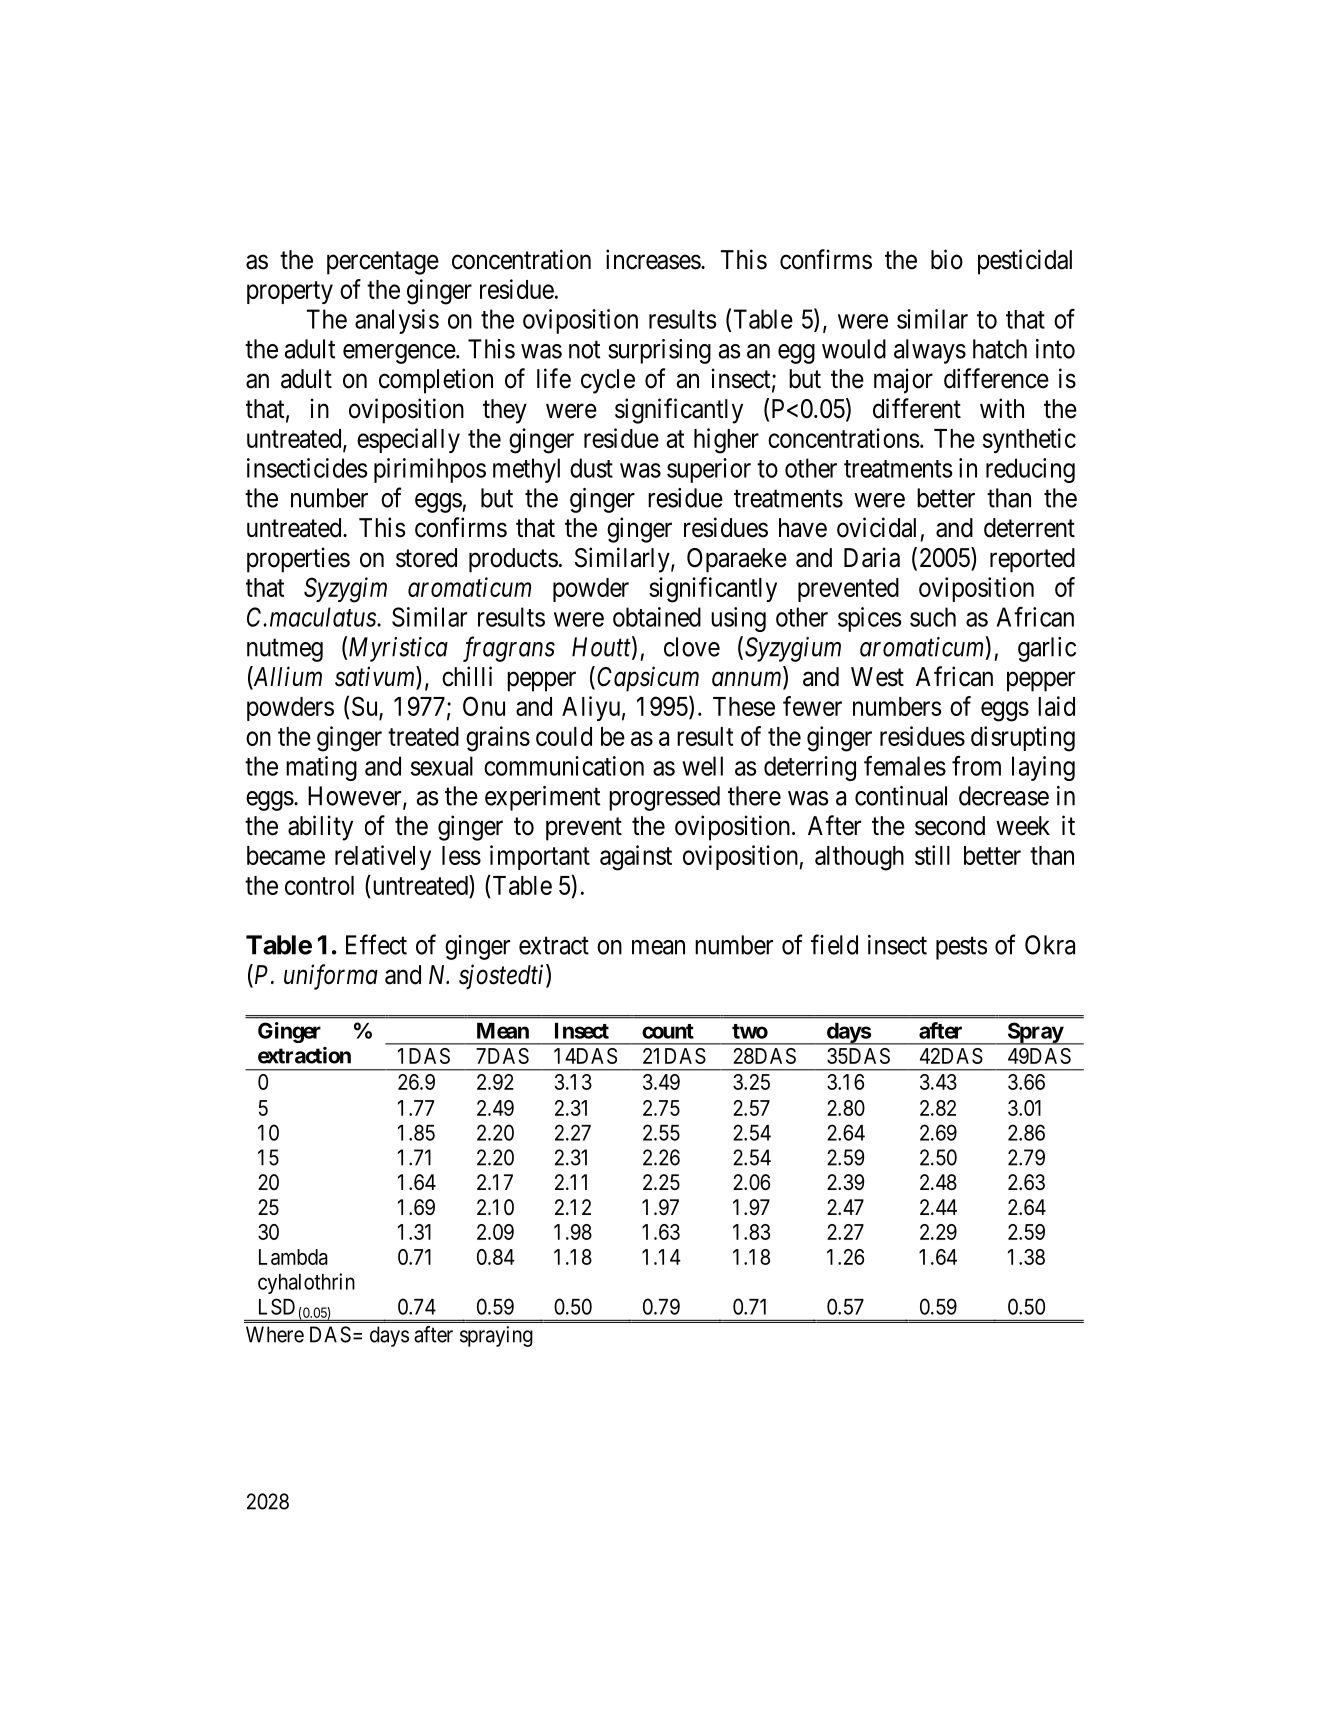 Image resolution: width=1321 pixels, height=1710 pixels. I want to click on percentage, so click(383, 263).
